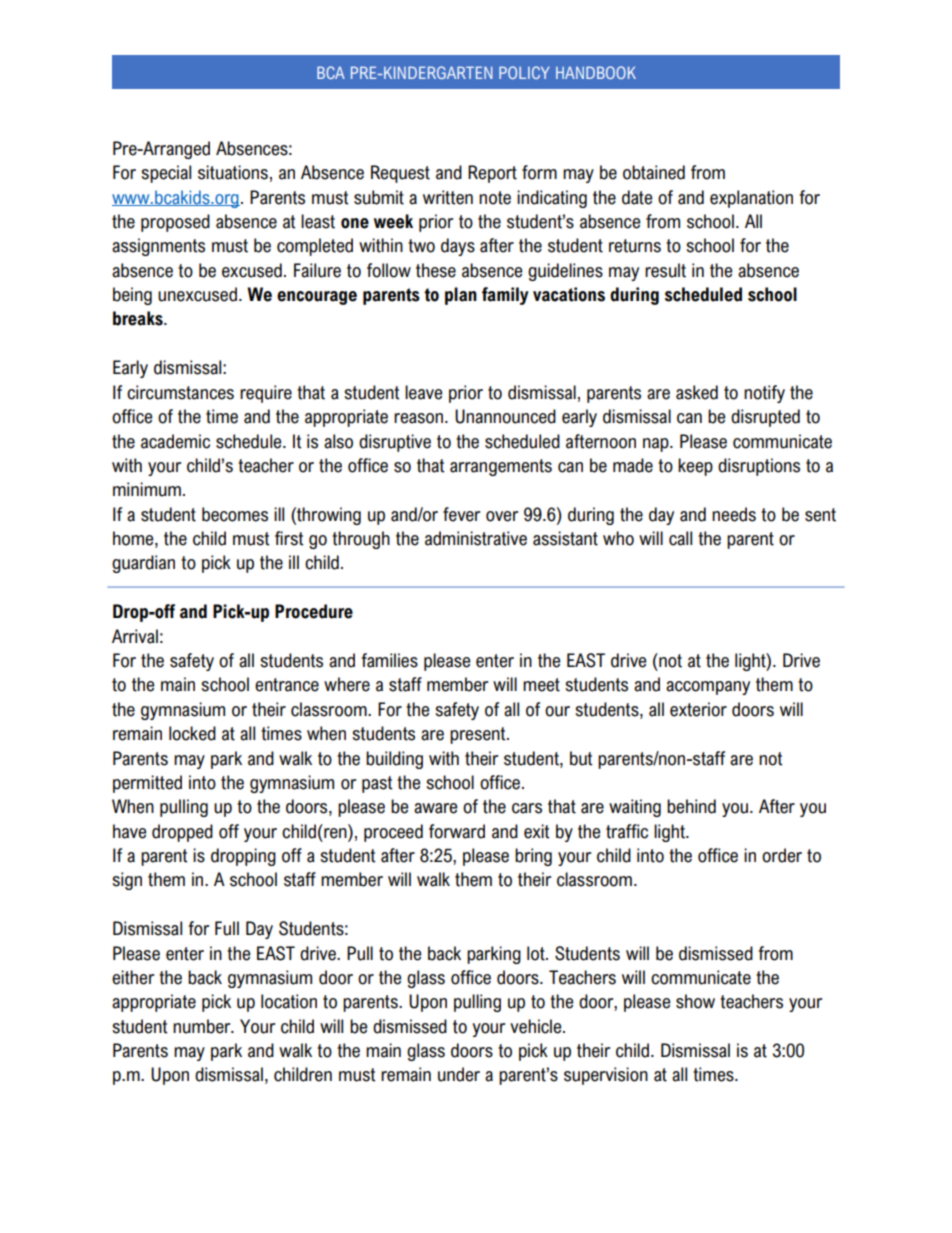 The width and height of the image is (952, 1233). What do you see at coordinates (654, 172) in the image?
I see `obtained` at bounding box center [654, 172].
